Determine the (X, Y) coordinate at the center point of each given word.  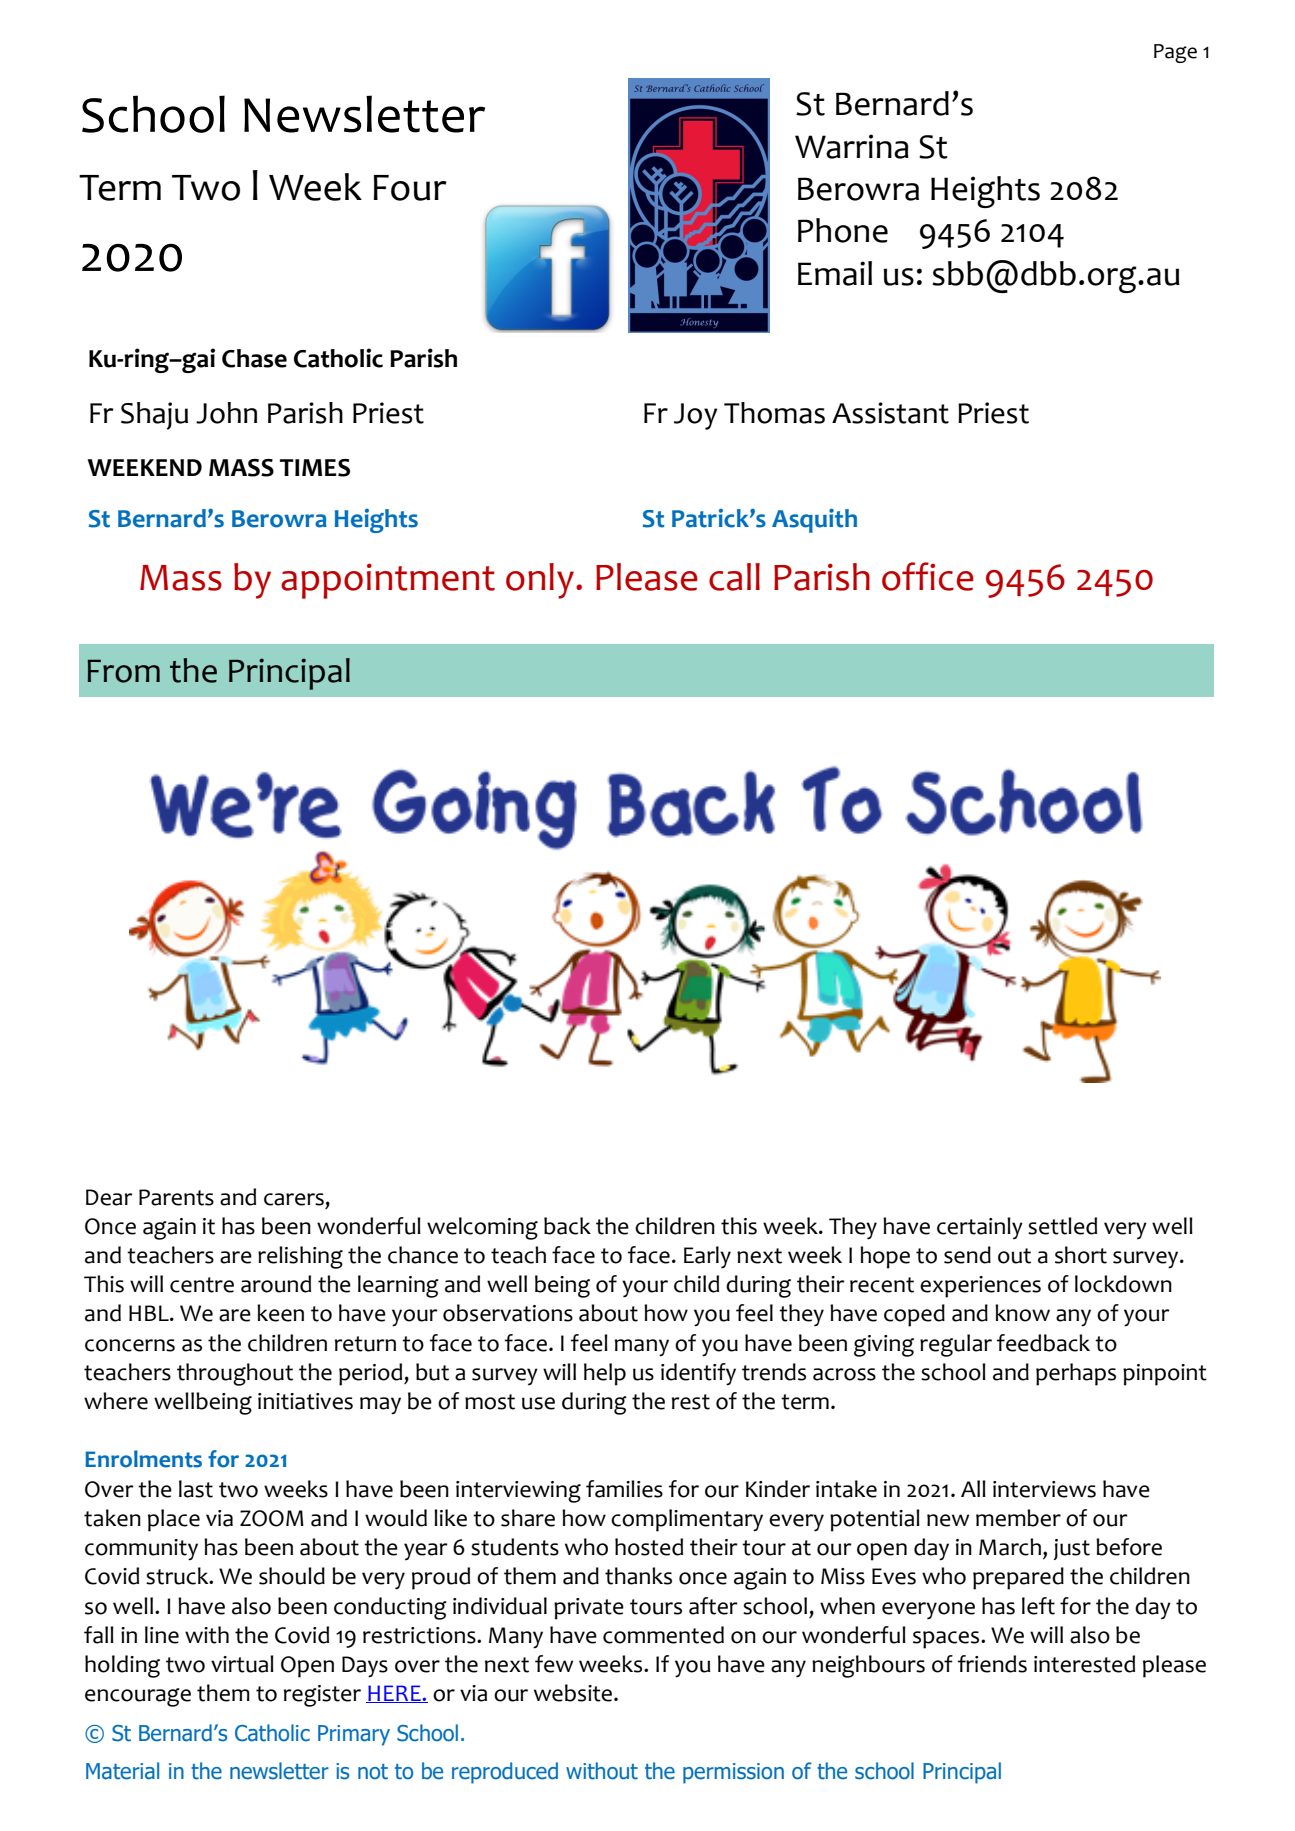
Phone (843, 230)
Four (410, 188)
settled (1062, 1226)
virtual (242, 1664)
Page (1175, 53)
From (124, 671)
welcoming (482, 1228)
